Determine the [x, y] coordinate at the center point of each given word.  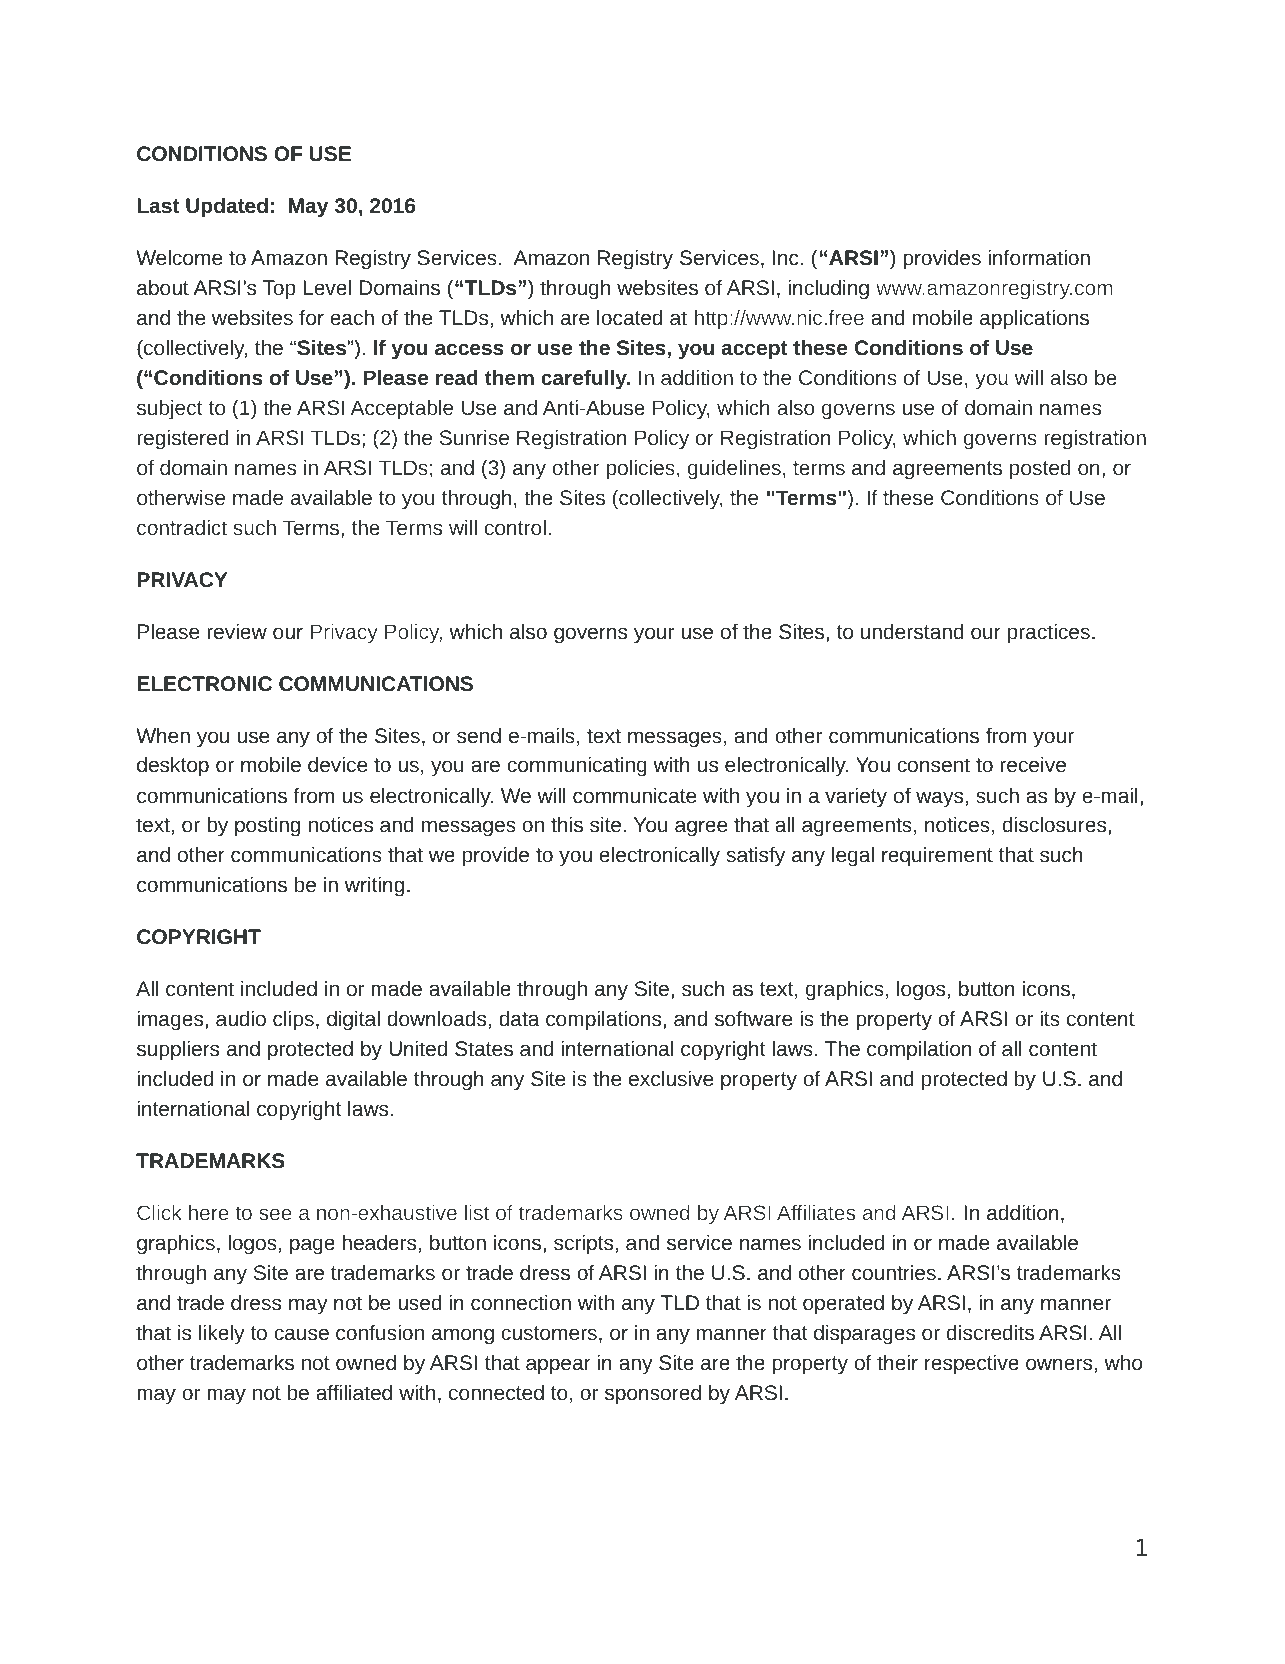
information [1039, 257]
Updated [227, 207]
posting [267, 826]
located [629, 317]
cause [301, 1334]
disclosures [1056, 824]
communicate [634, 795]
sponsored [653, 1394]
